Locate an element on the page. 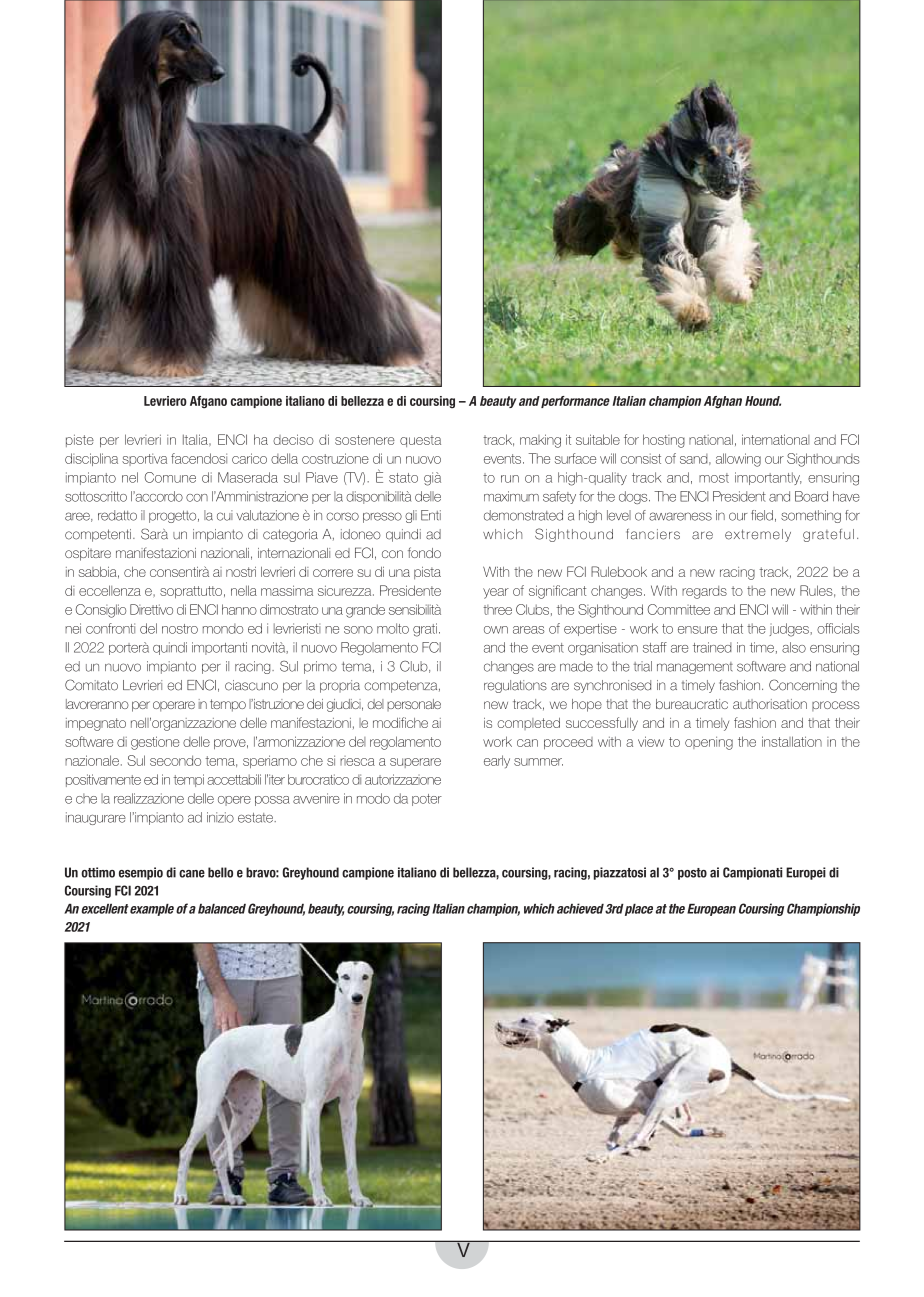  making is located at coordinates (540, 441).
